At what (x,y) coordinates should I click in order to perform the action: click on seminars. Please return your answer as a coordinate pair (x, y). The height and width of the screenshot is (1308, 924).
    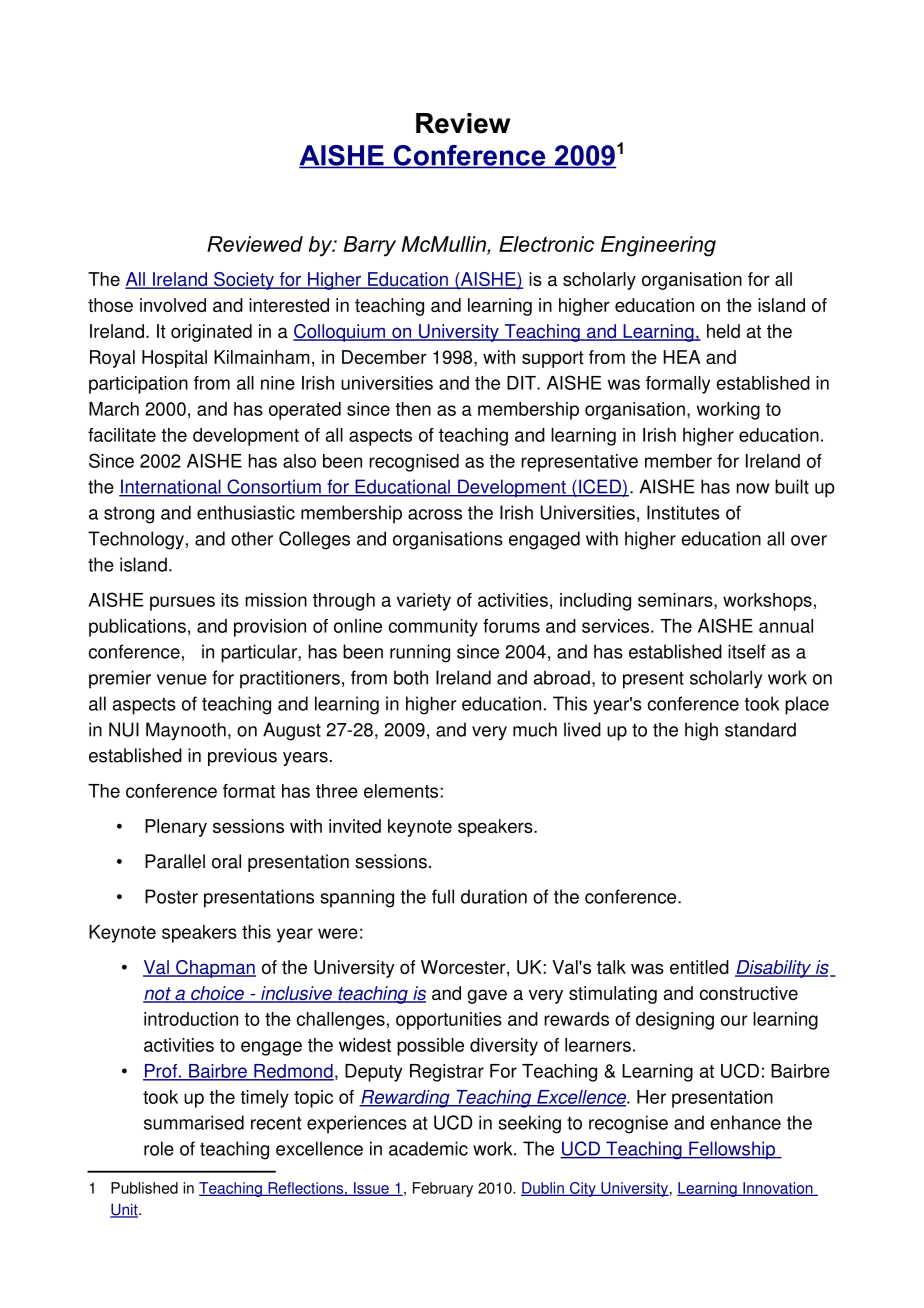
    Looking at the image, I should click on (676, 600).
